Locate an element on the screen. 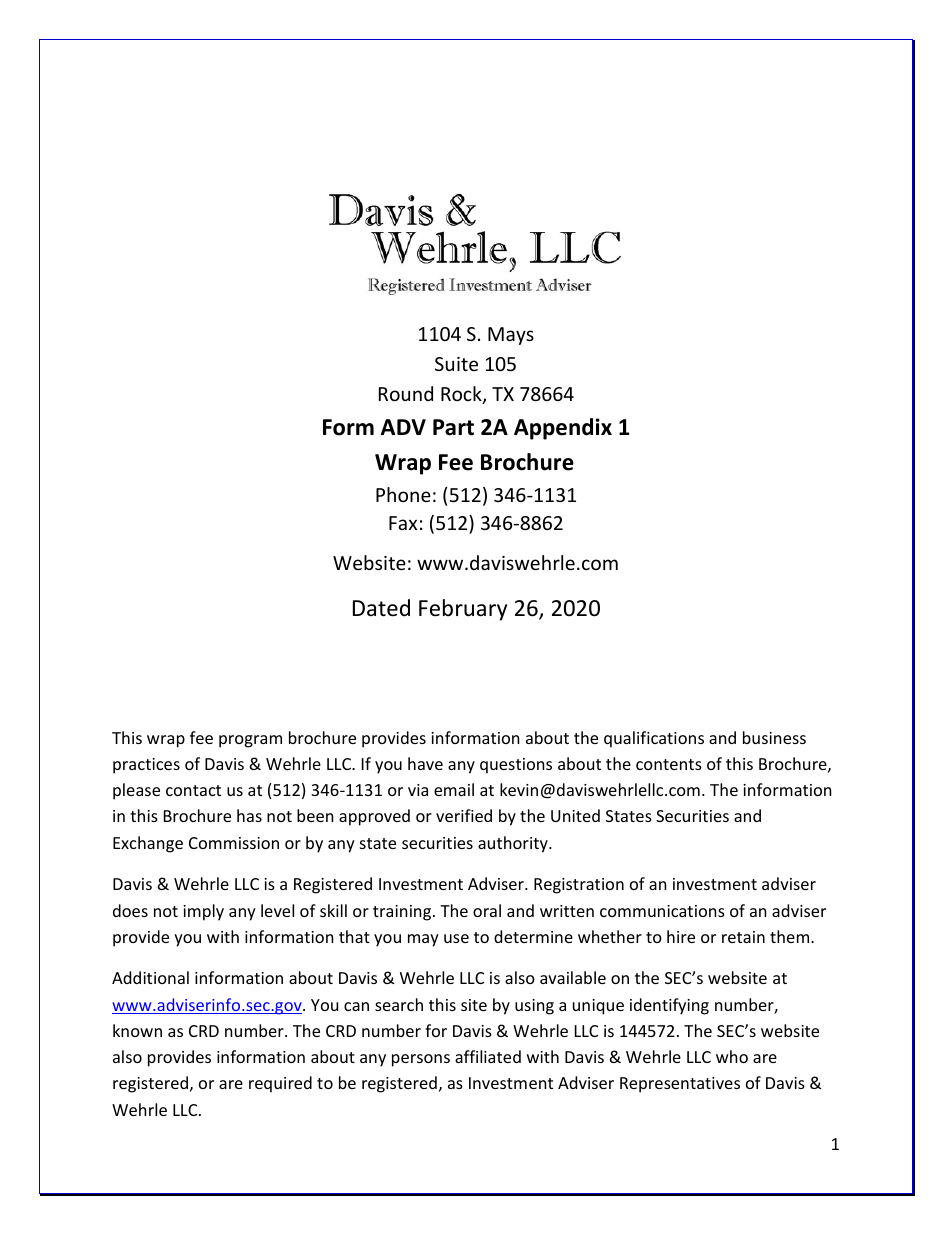 The image size is (952, 1233). verified is located at coordinates (464, 815).
